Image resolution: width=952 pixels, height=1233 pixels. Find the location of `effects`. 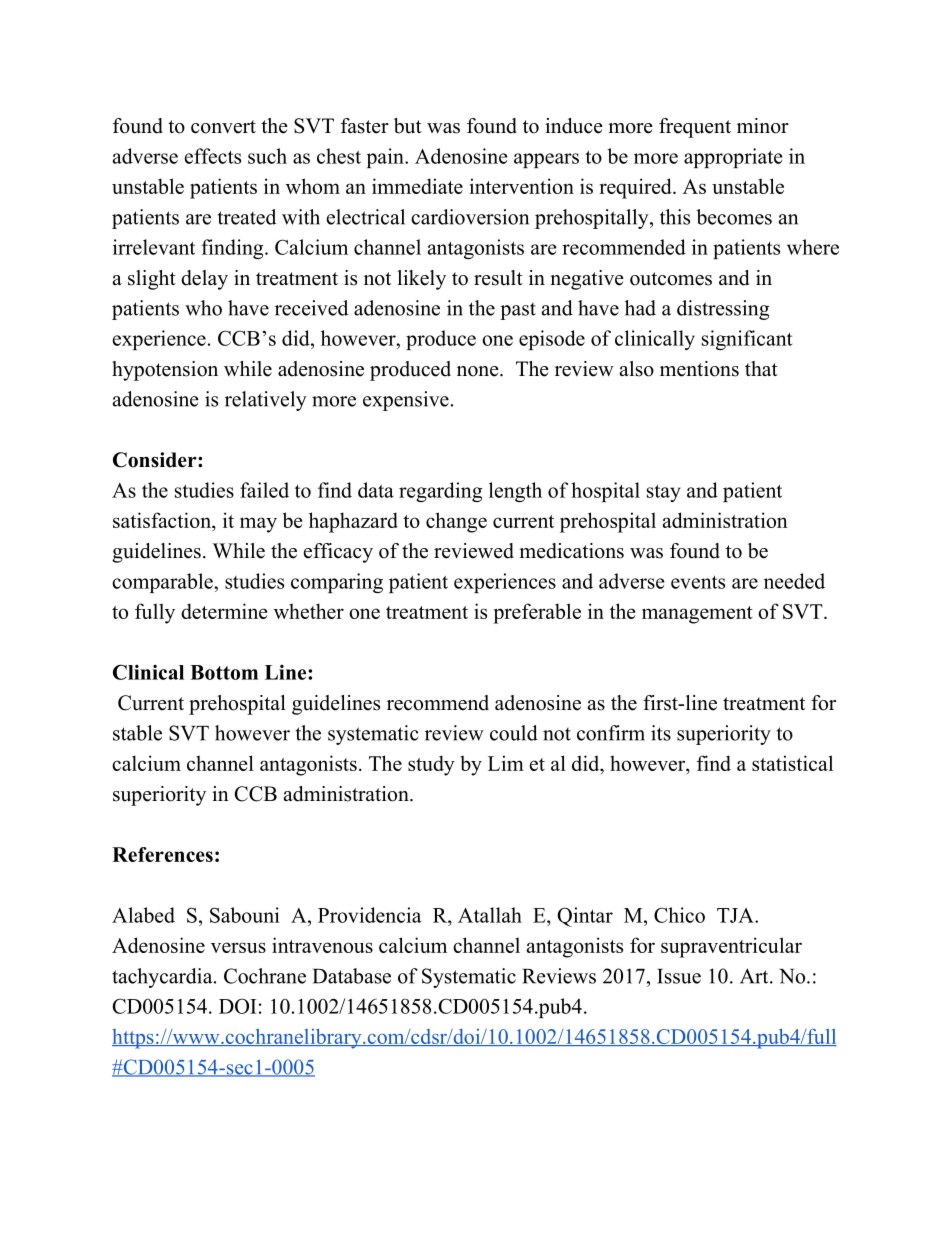

effects is located at coordinates (213, 156).
